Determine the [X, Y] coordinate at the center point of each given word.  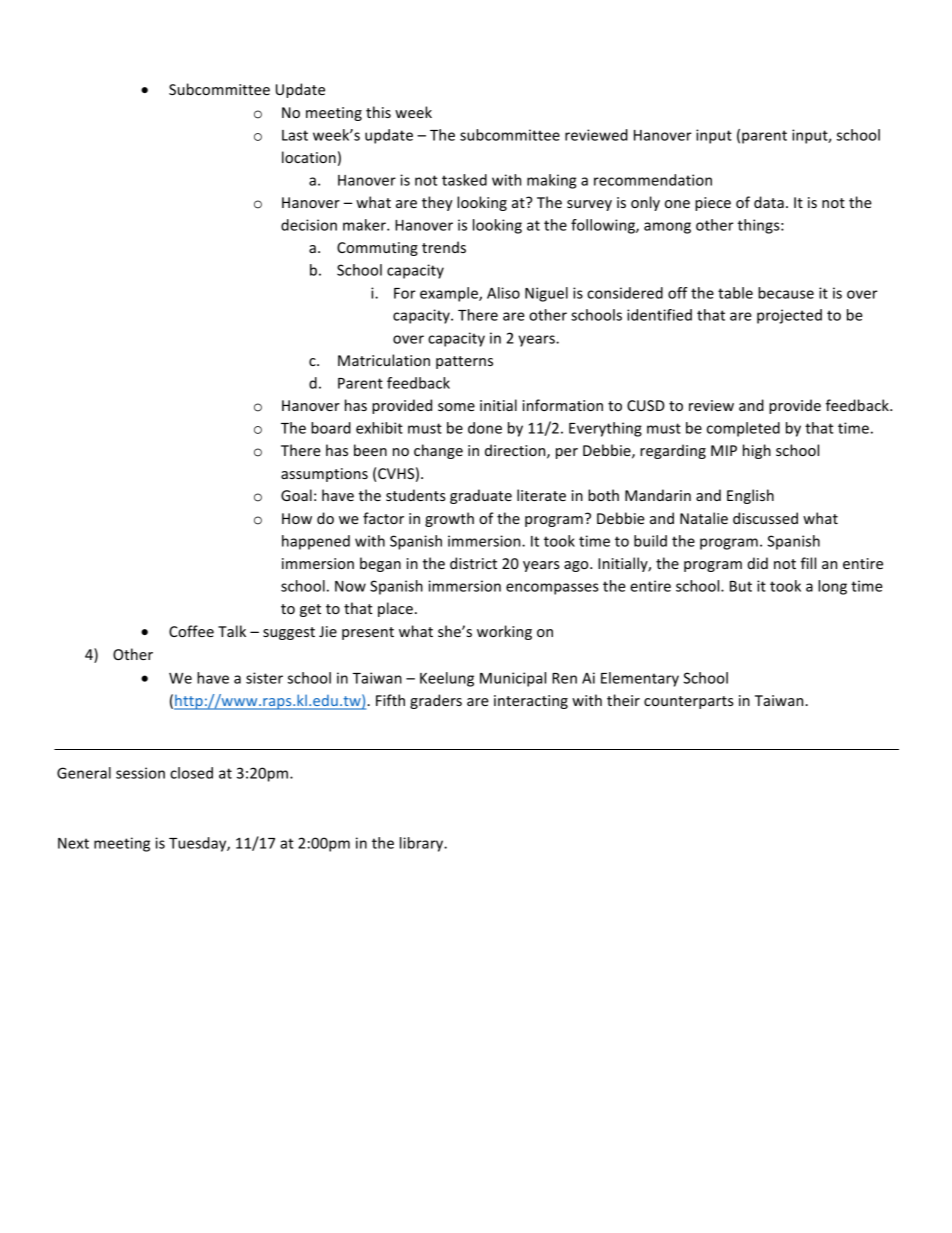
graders [436, 701]
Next [73, 843]
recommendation [653, 180]
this [378, 112]
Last [295, 135]
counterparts [689, 702]
